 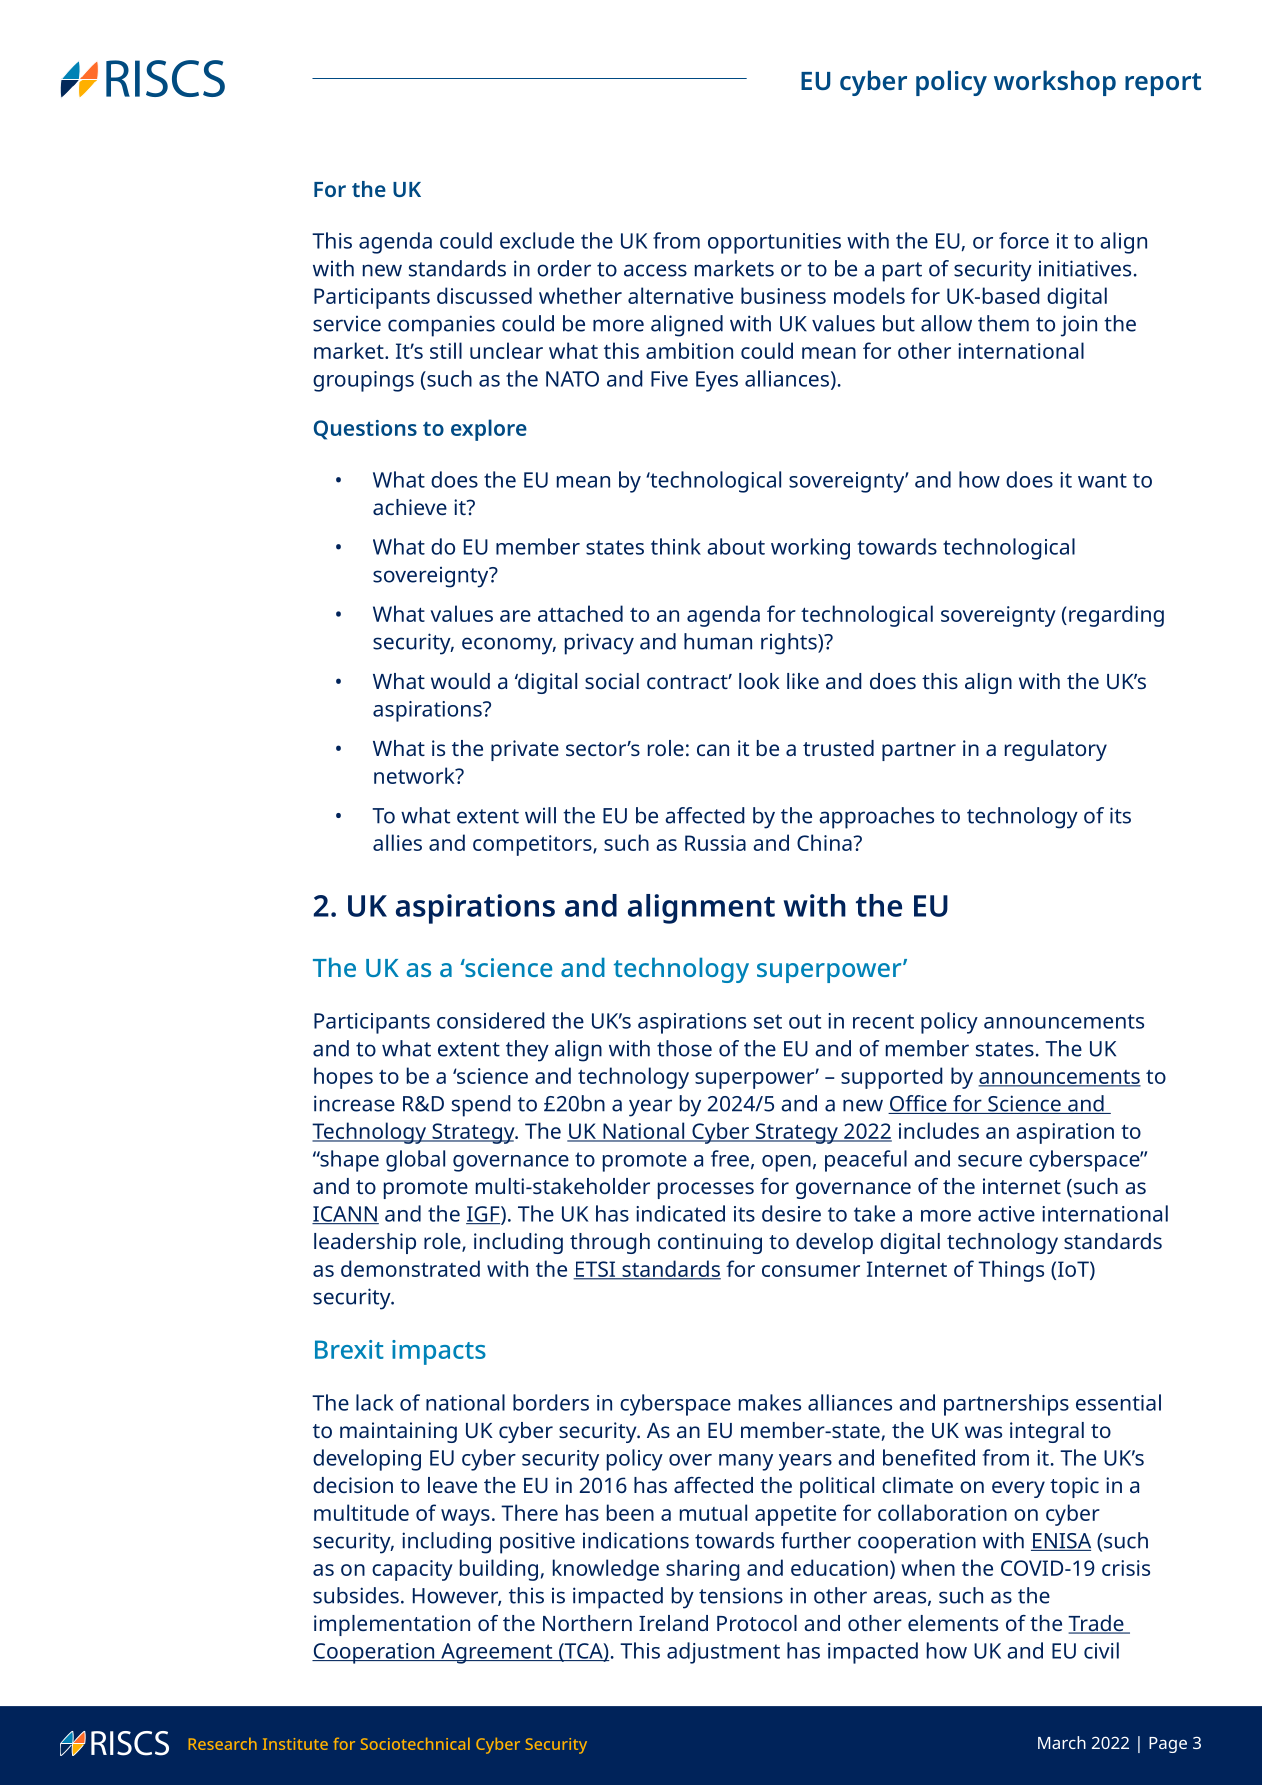 I want to click on global, so click(x=415, y=1161).
